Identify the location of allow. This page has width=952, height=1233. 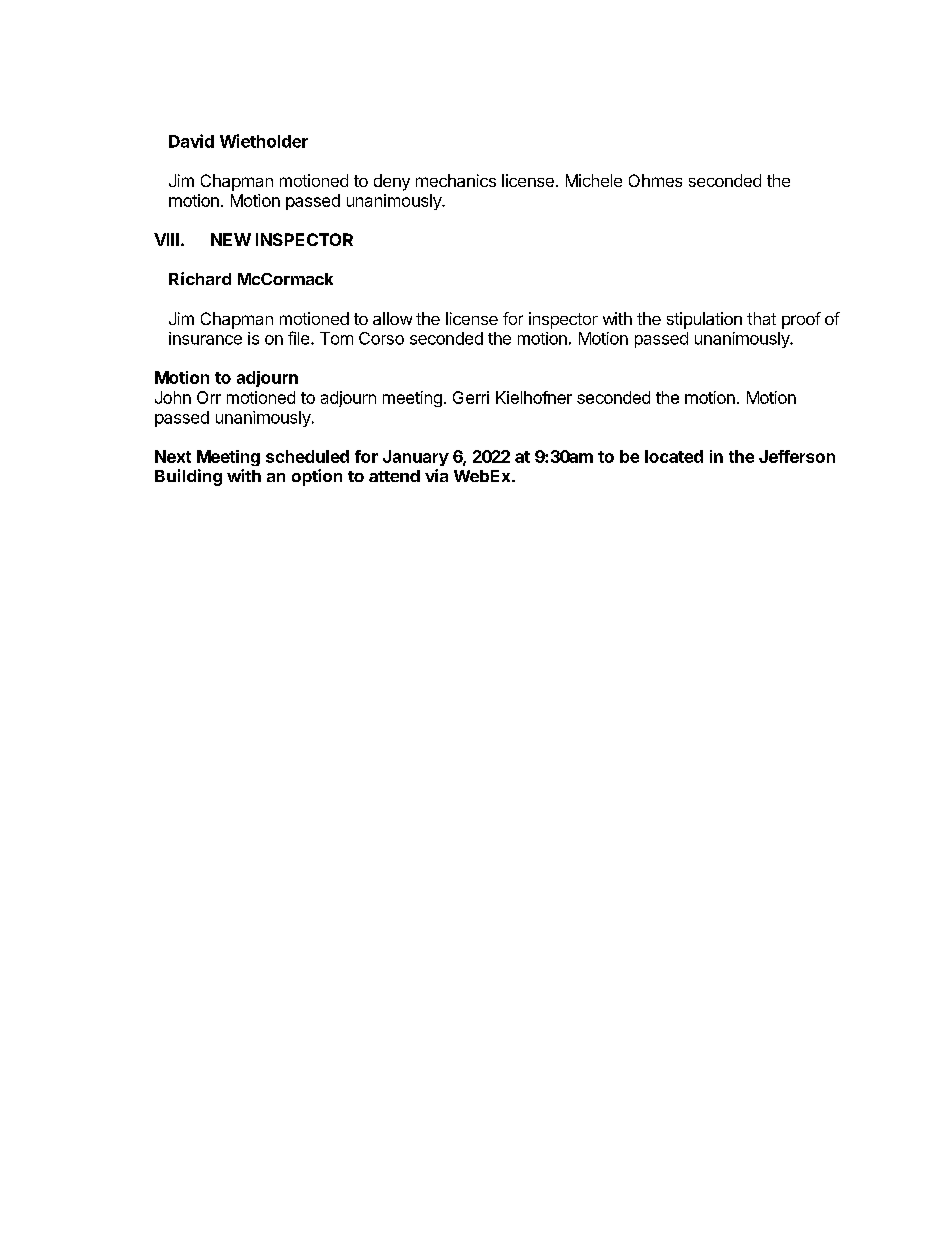
(392, 318).
